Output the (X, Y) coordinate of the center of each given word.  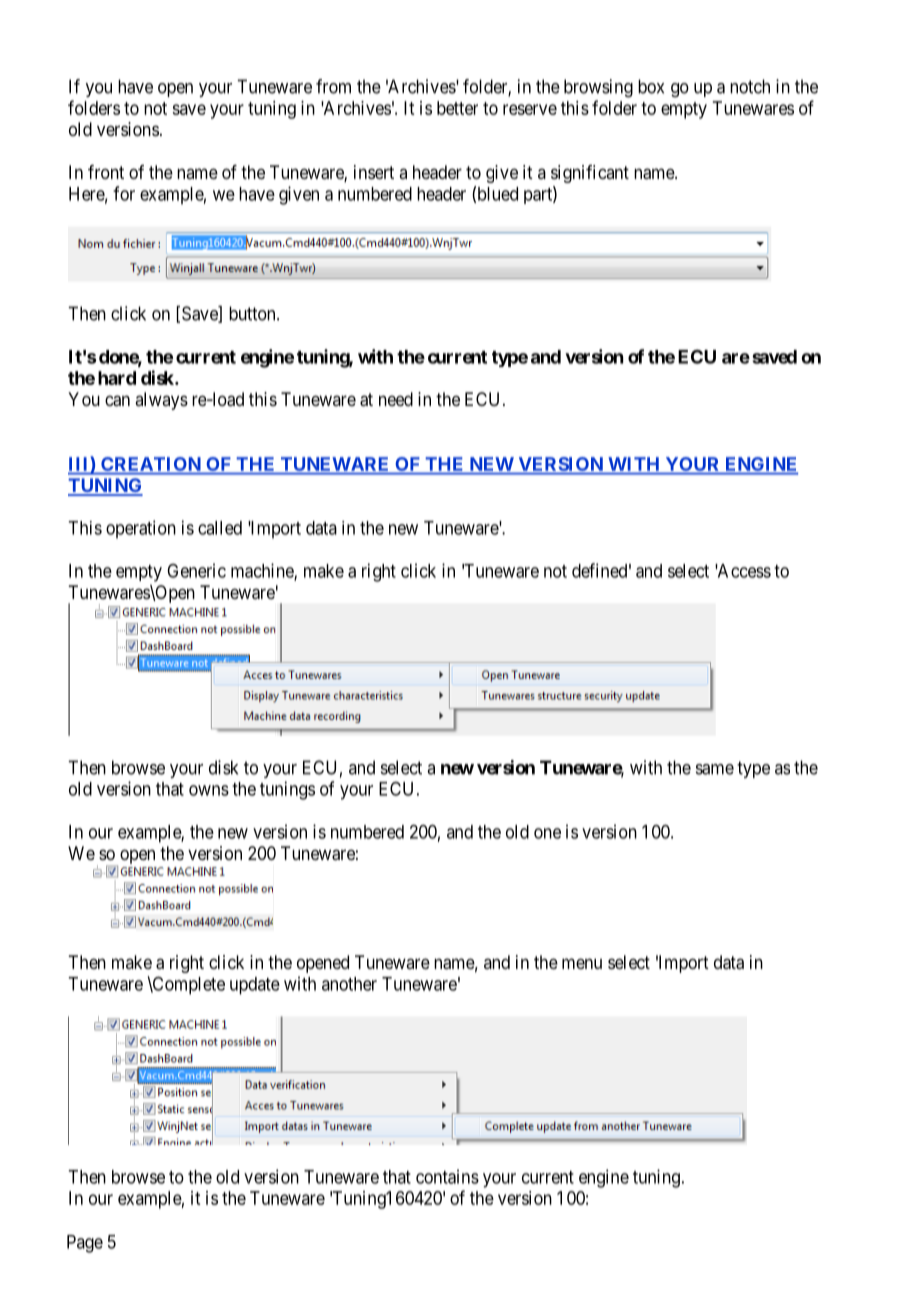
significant (590, 174)
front (106, 172)
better (457, 108)
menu (582, 963)
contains (447, 1176)
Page (85, 1244)
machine (263, 571)
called (220, 528)
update (255, 986)
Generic (196, 570)
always (161, 401)
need (396, 399)
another (349, 984)
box (651, 86)
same (715, 769)
